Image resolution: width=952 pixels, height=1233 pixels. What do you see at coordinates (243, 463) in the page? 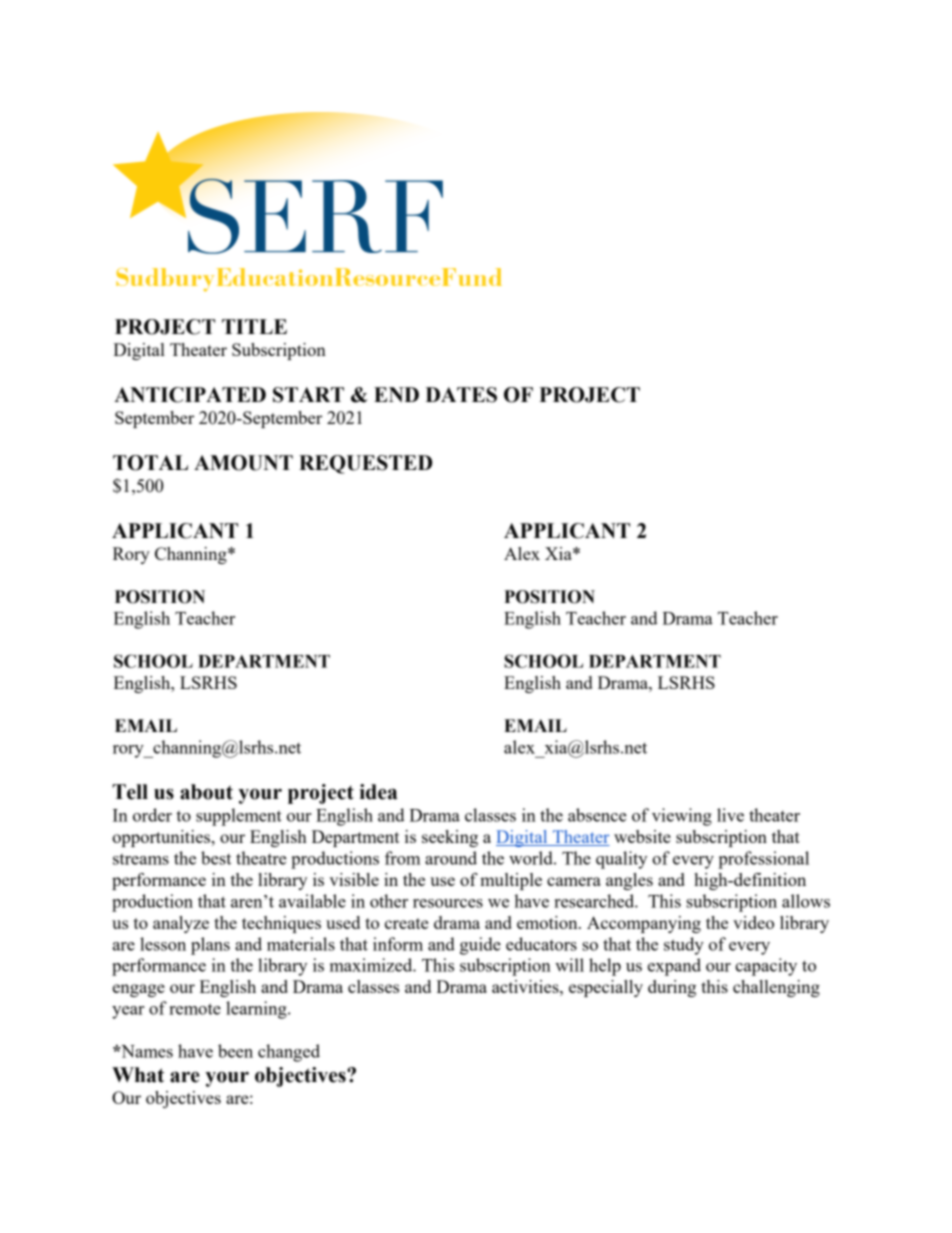
I see `AMOUNT` at bounding box center [243, 463].
